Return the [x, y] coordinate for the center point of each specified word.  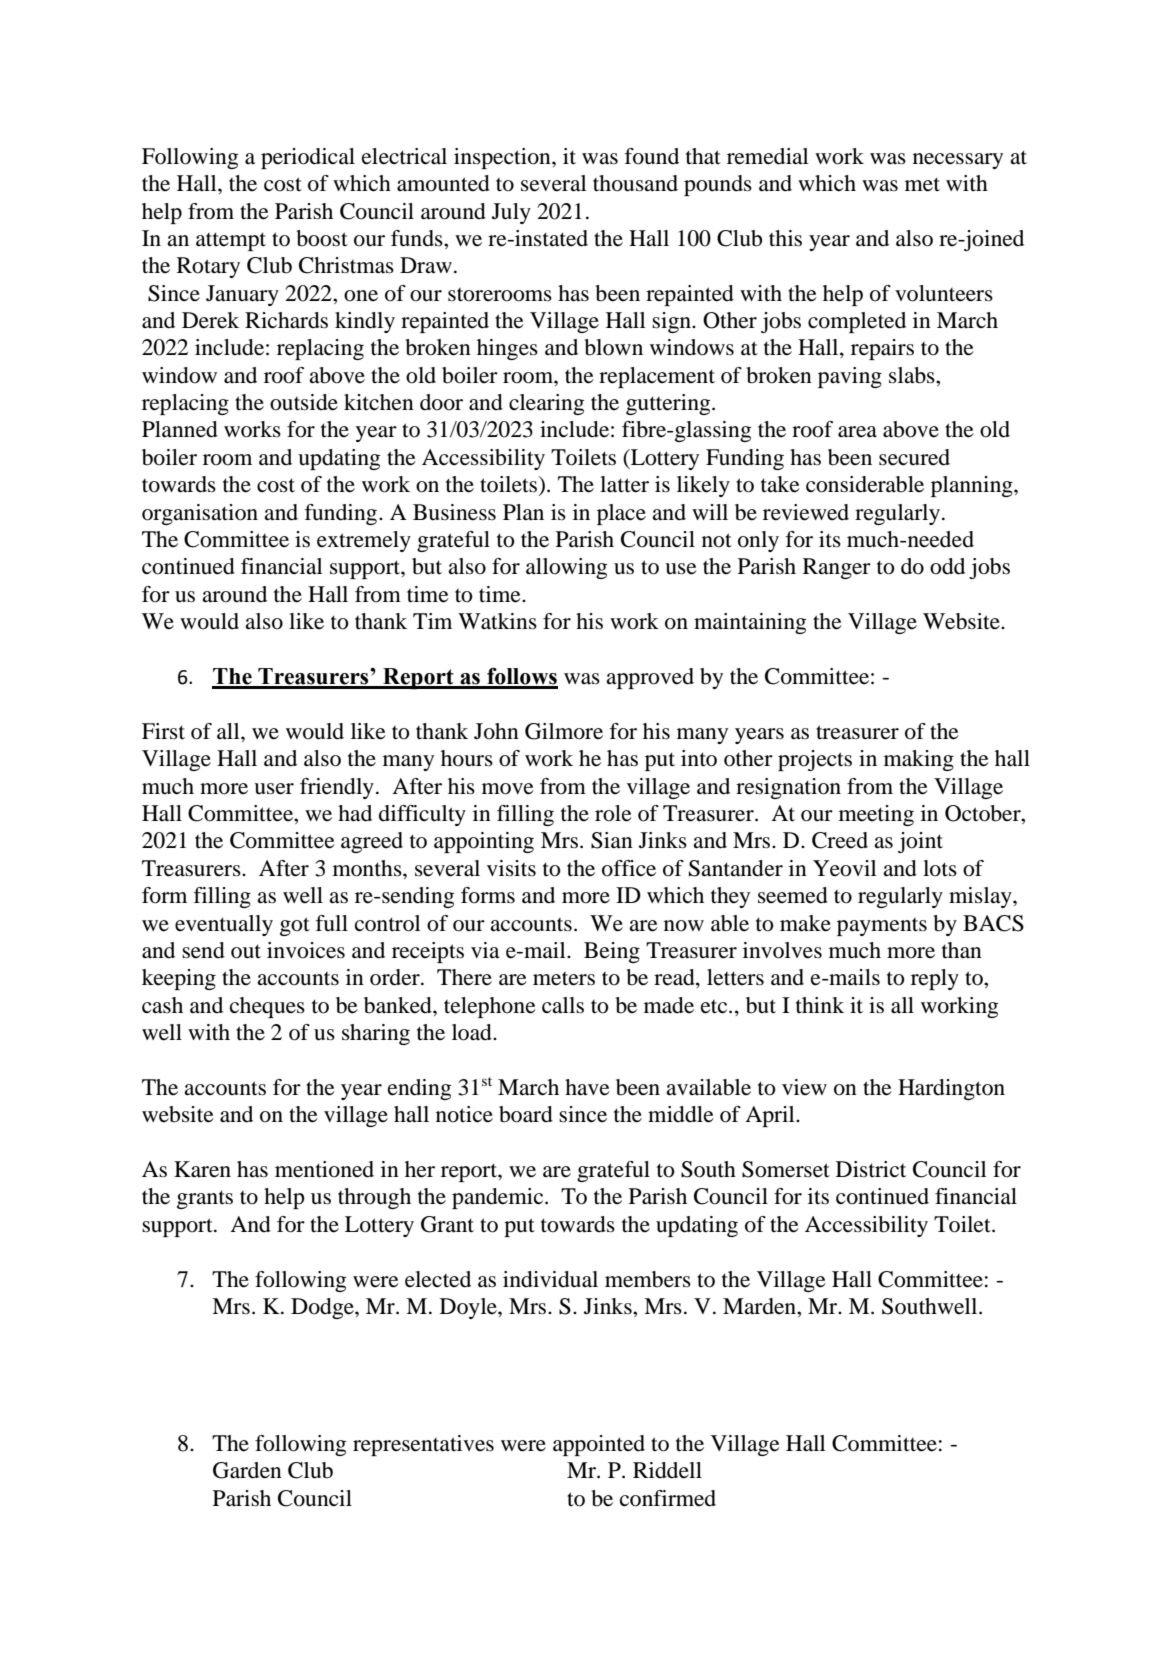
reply [935, 979]
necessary [958, 161]
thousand [635, 183]
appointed [599, 1445]
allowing [566, 568]
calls [563, 1005]
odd [947, 566]
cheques [267, 1007]
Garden [247, 1470]
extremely [364, 541]
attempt [231, 241]
